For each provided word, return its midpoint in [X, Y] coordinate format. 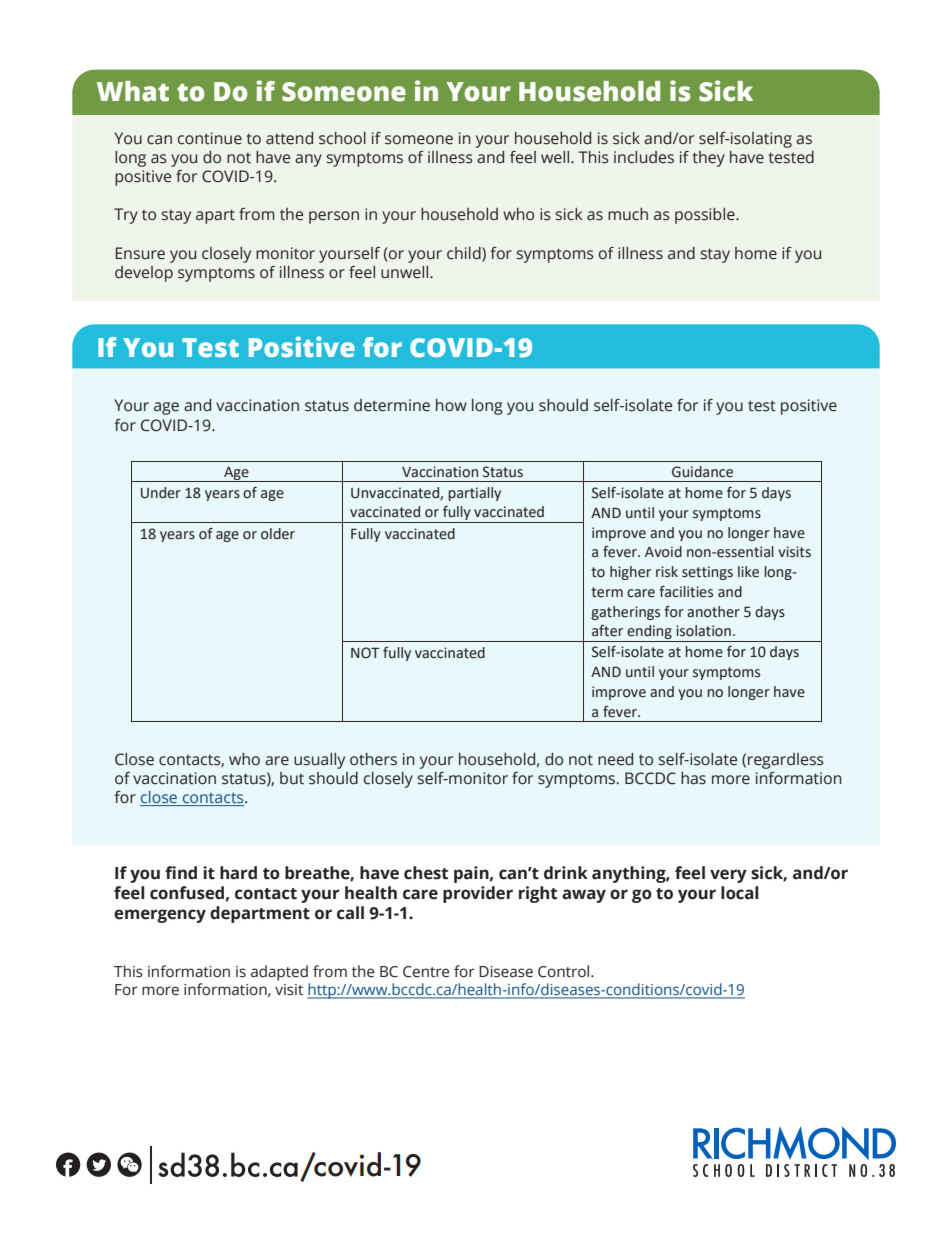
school [342, 138]
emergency [160, 916]
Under [161, 493]
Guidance [702, 472]
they [708, 159]
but [292, 778]
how [451, 405]
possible [706, 216]
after [607, 631]
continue [210, 138]
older [278, 534]
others [373, 759]
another [713, 612]
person [334, 217]
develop [144, 274]
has [693, 778]
